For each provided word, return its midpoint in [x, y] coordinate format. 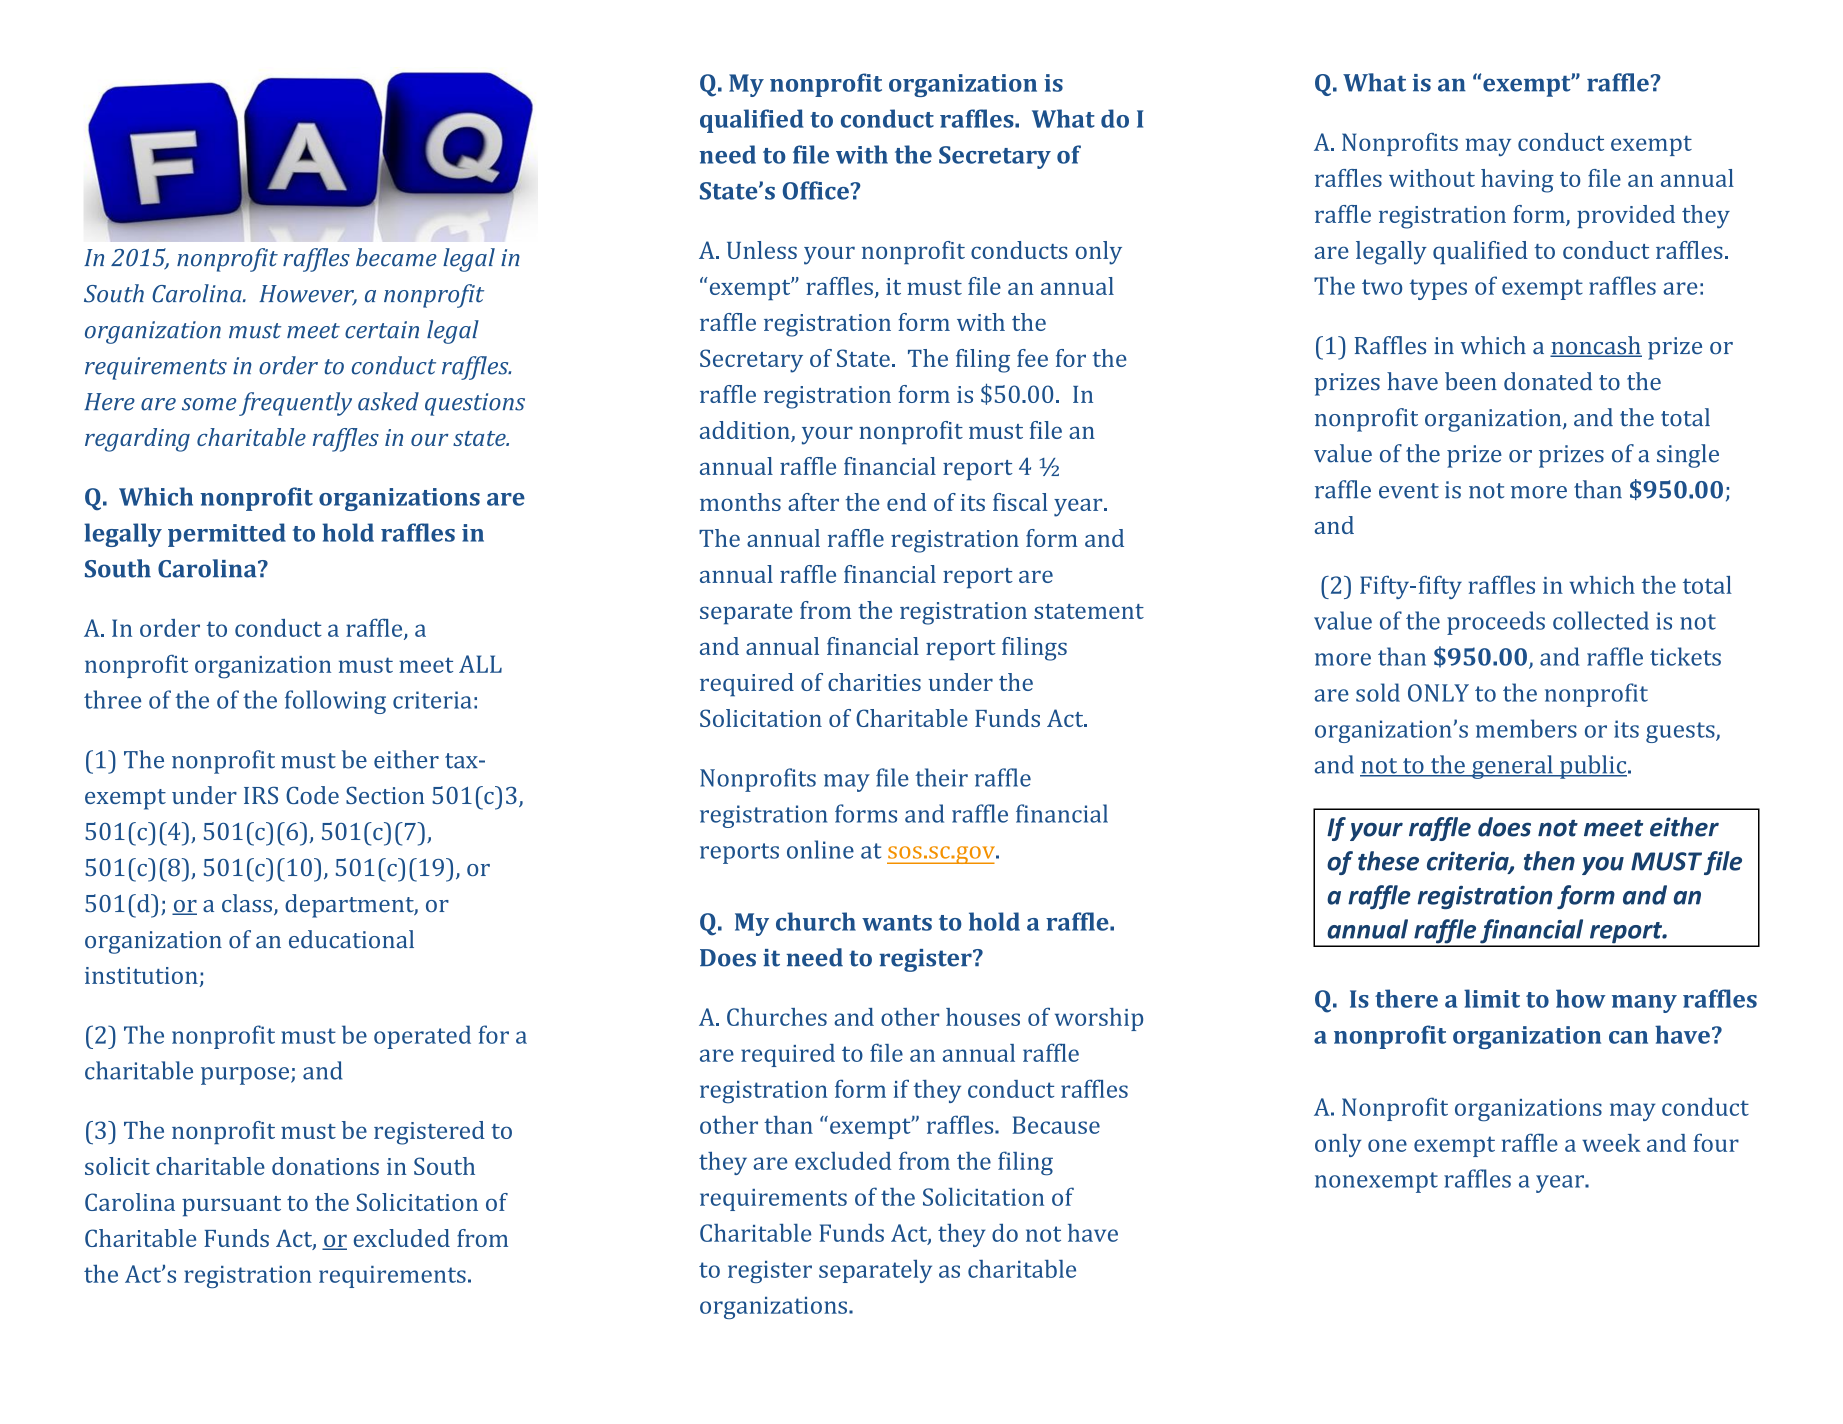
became [396, 257]
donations [325, 1166]
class [247, 903]
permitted [227, 535]
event [1409, 491]
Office [817, 190]
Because [1056, 1125]
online [820, 849]
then [1549, 861]
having [1517, 181]
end [906, 502]
